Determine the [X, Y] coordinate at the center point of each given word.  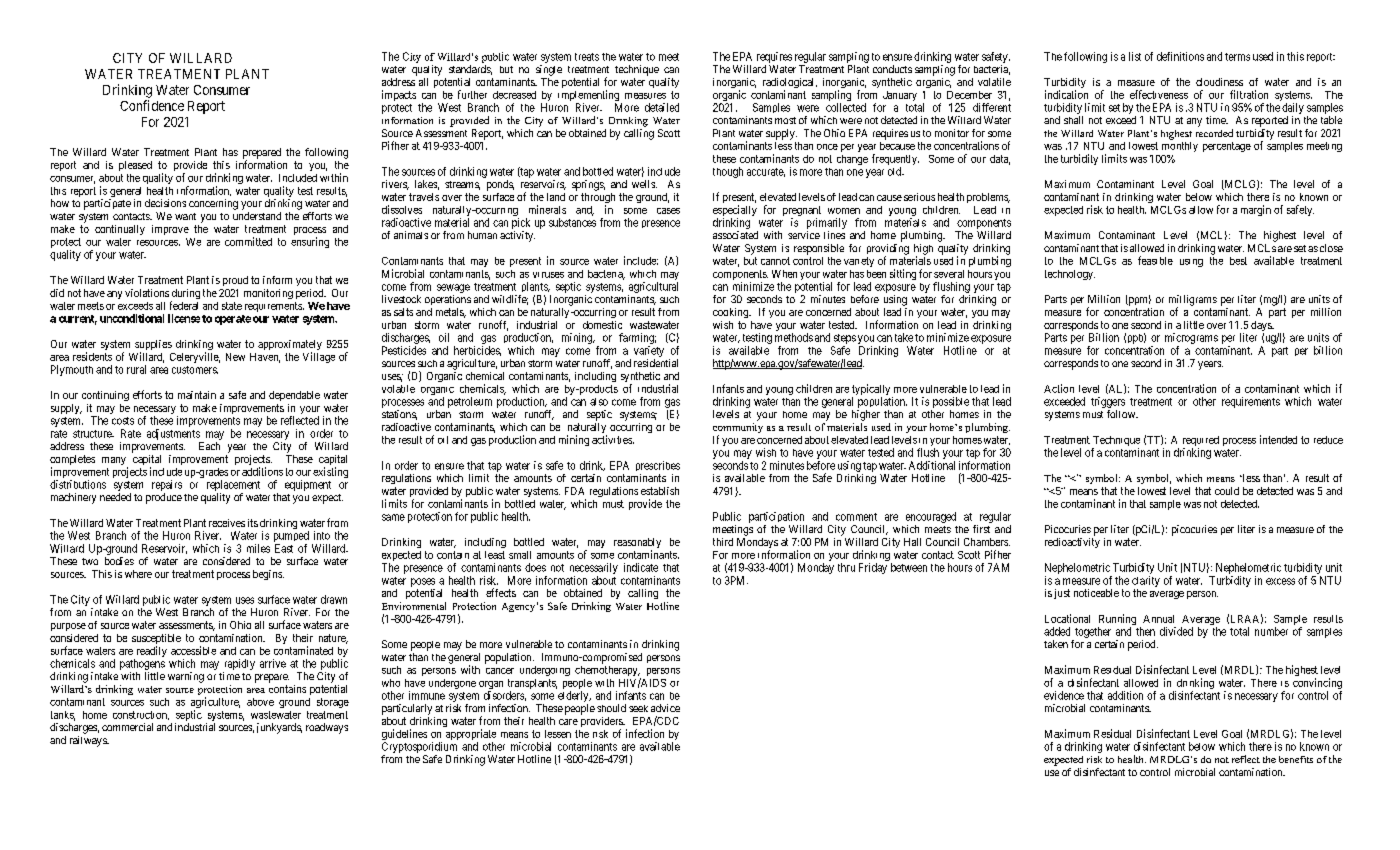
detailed [662, 107]
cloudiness [1219, 82]
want [185, 216]
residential [656, 363]
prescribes [658, 466]
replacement [233, 485]
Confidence [152, 105]
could [1227, 491]
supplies [153, 346]
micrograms [1191, 338]
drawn [334, 599]
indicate [641, 567]
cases [668, 211]
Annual [1158, 619]
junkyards [279, 728]
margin [1256, 210]
